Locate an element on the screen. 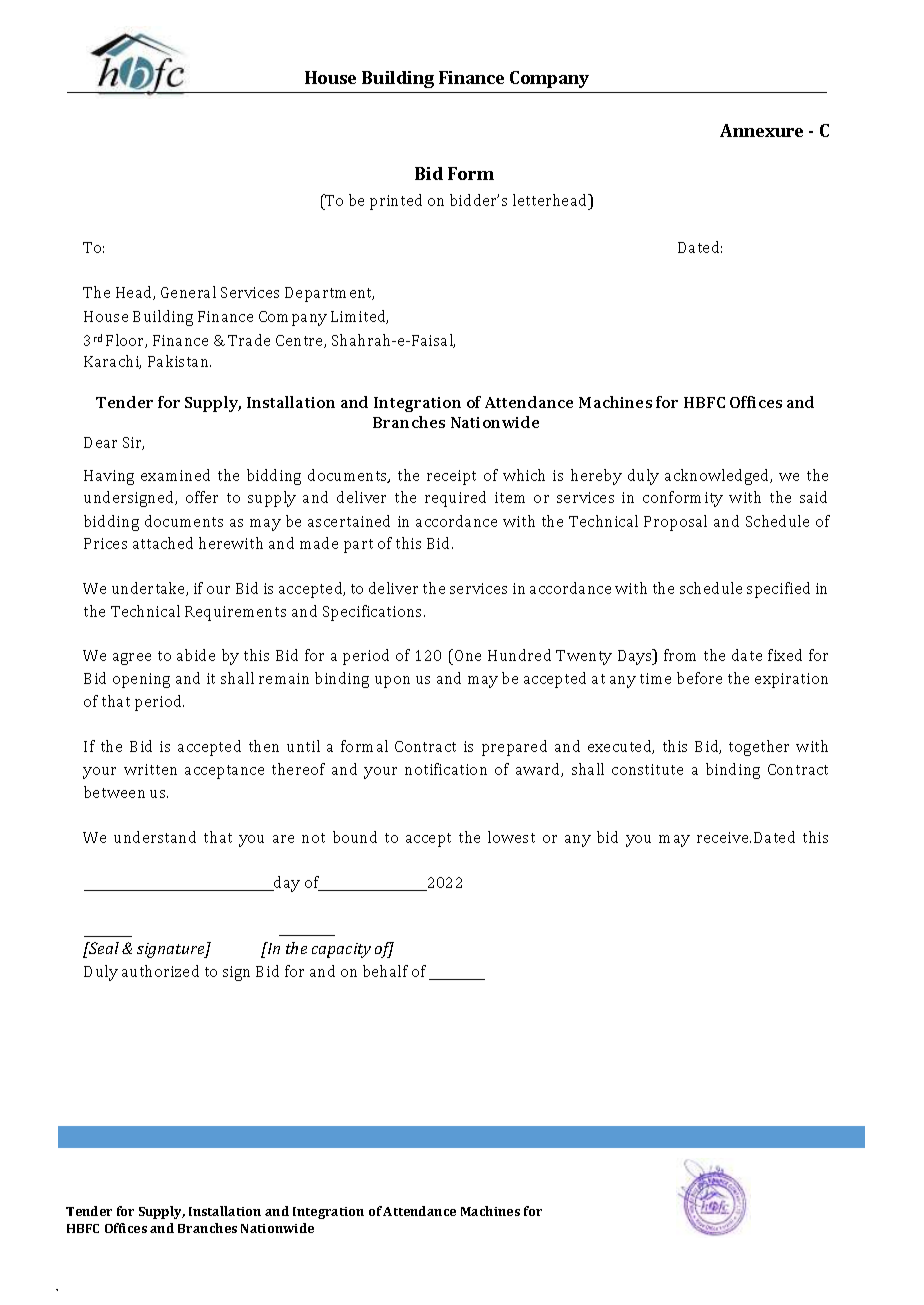 This screenshot has height=1305, width=924. Requirements is located at coordinates (235, 613).
